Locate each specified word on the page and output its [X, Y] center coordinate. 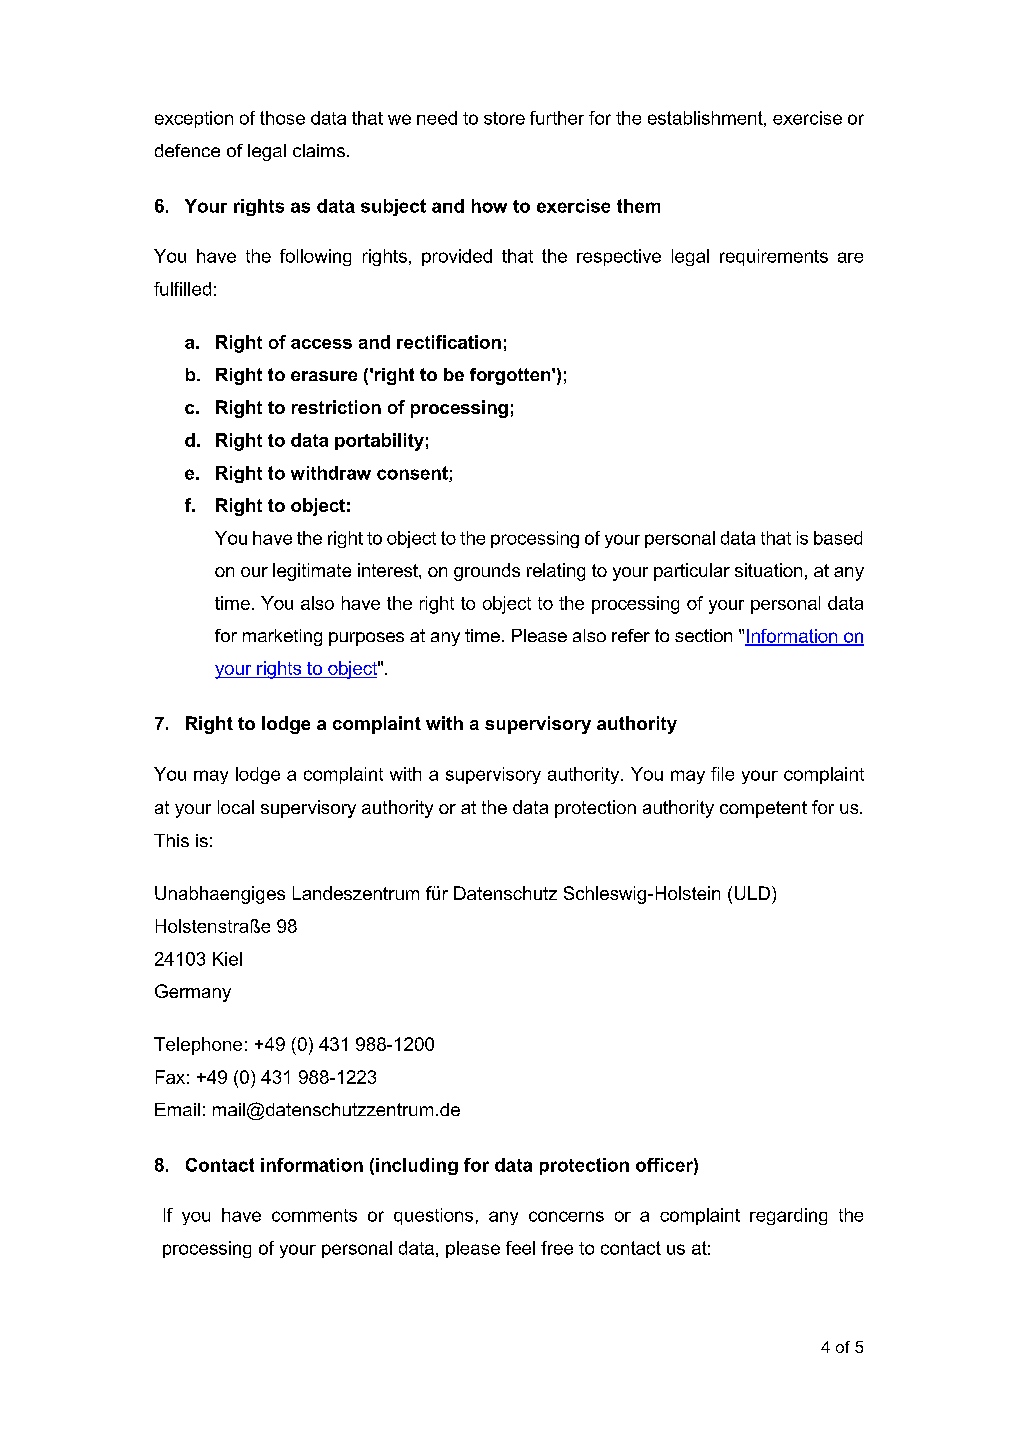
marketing [282, 637]
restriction [336, 407]
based [838, 538]
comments [314, 1215]
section [703, 635]
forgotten [511, 376]
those [282, 118]
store [504, 118]
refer [631, 635]
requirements [774, 257]
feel [520, 1248]
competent [763, 809]
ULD [752, 893]
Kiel [227, 959]
